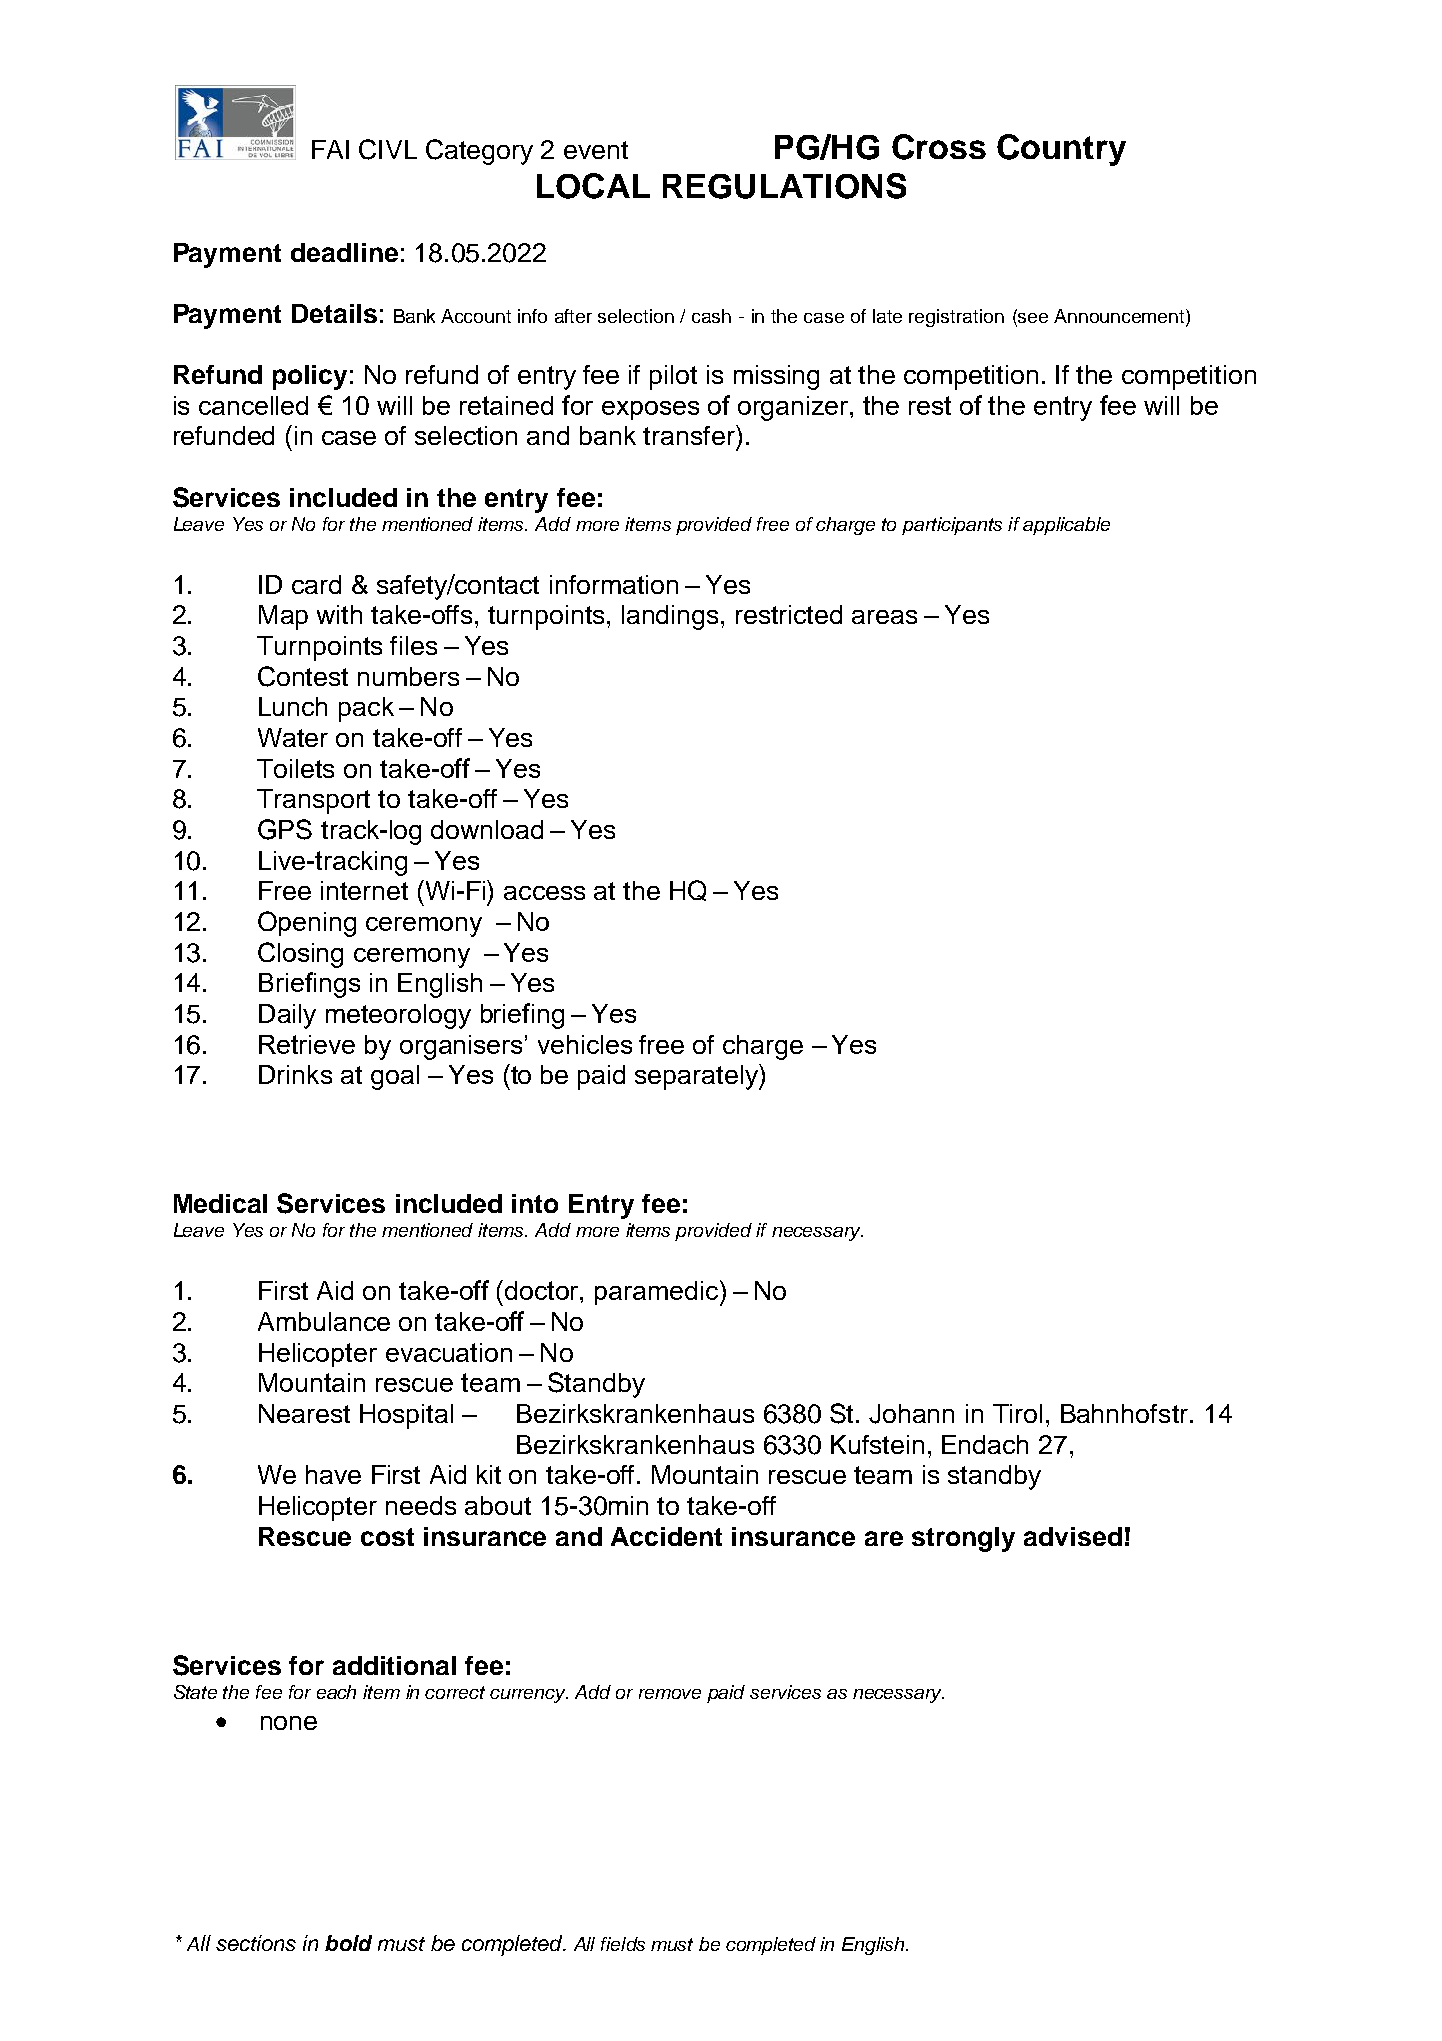 The image size is (1442, 2041). I want to click on Johann, so click(911, 1414).
